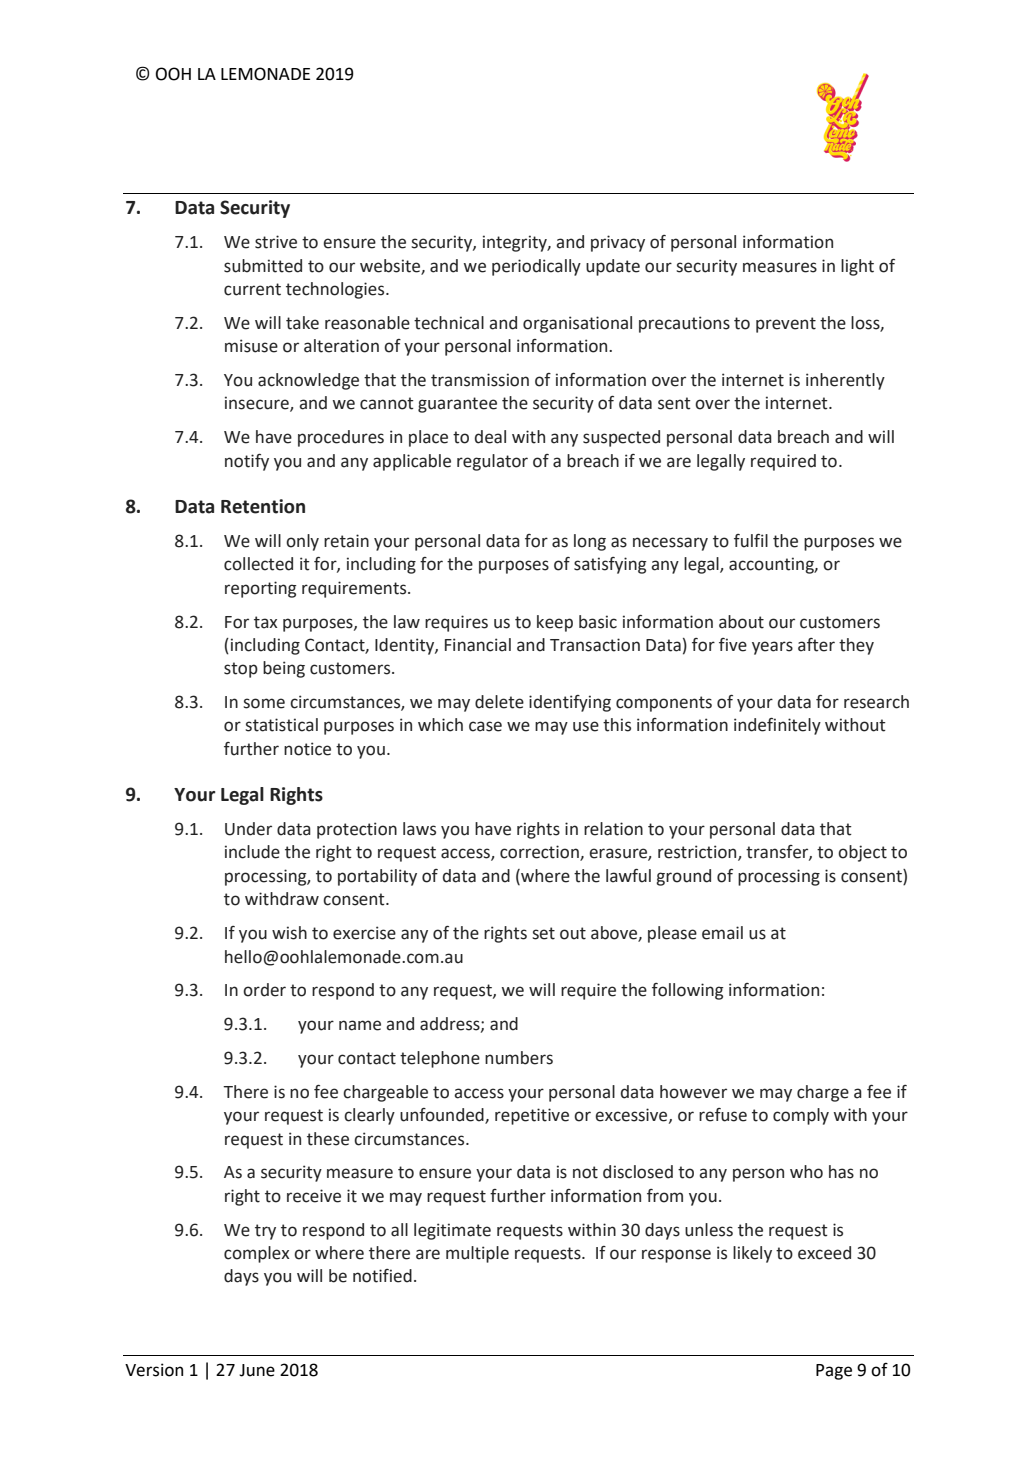 Image resolution: width=1036 pixels, height=1466 pixels. Describe the element at coordinates (543, 933) in the image. I see `set` at that location.
